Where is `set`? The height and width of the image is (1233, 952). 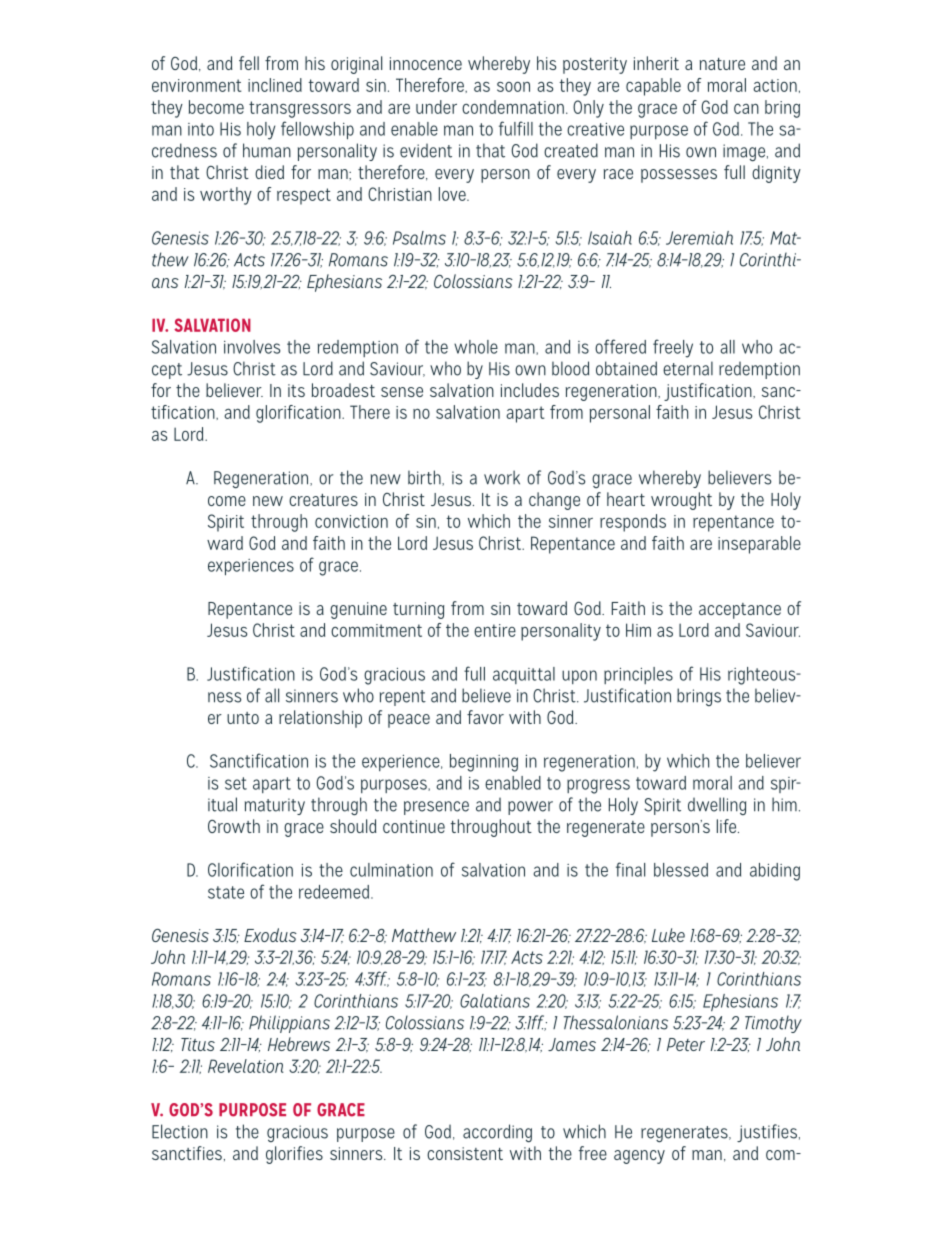 set is located at coordinates (236, 783).
